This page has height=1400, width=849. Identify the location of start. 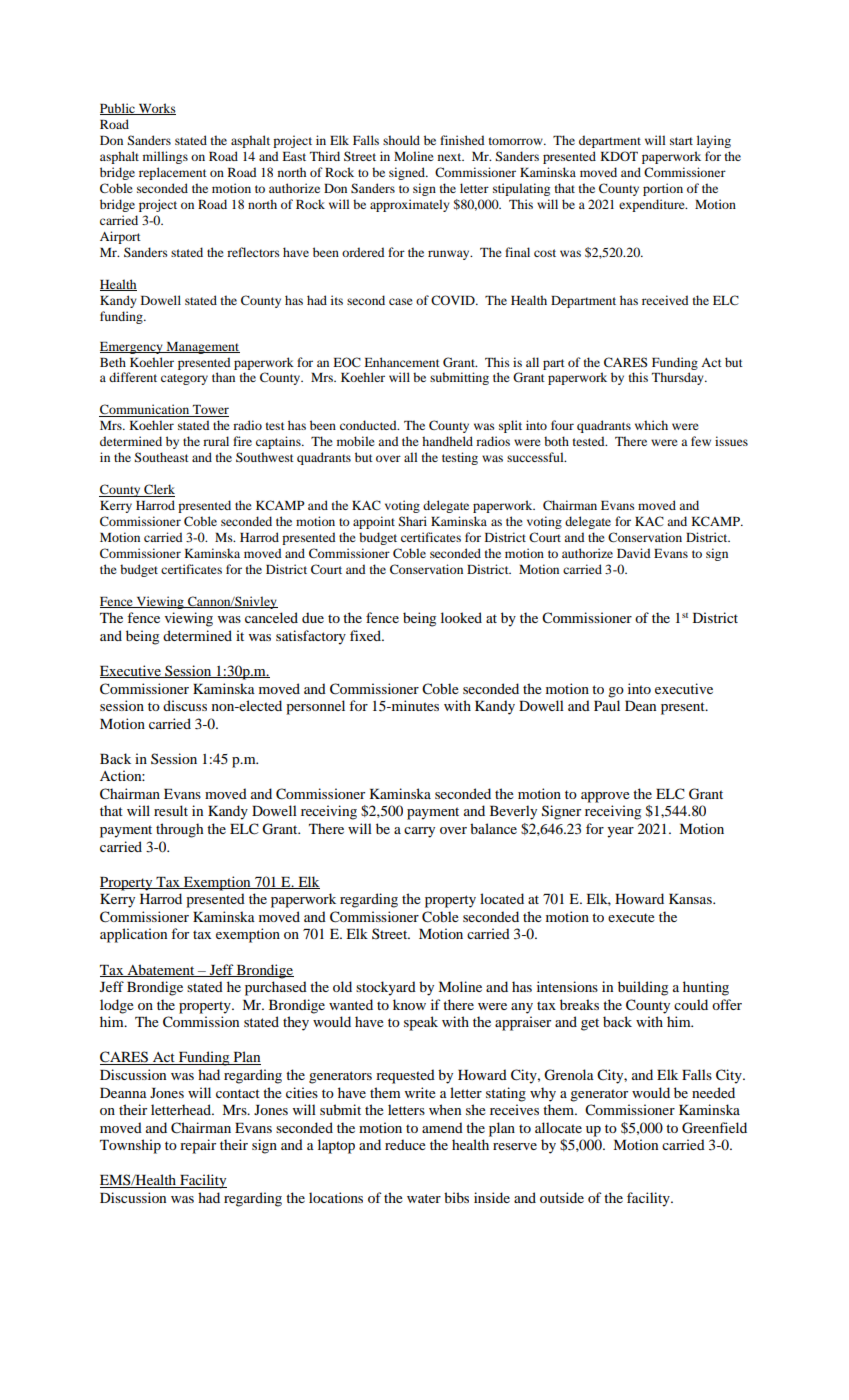
(681, 141).
